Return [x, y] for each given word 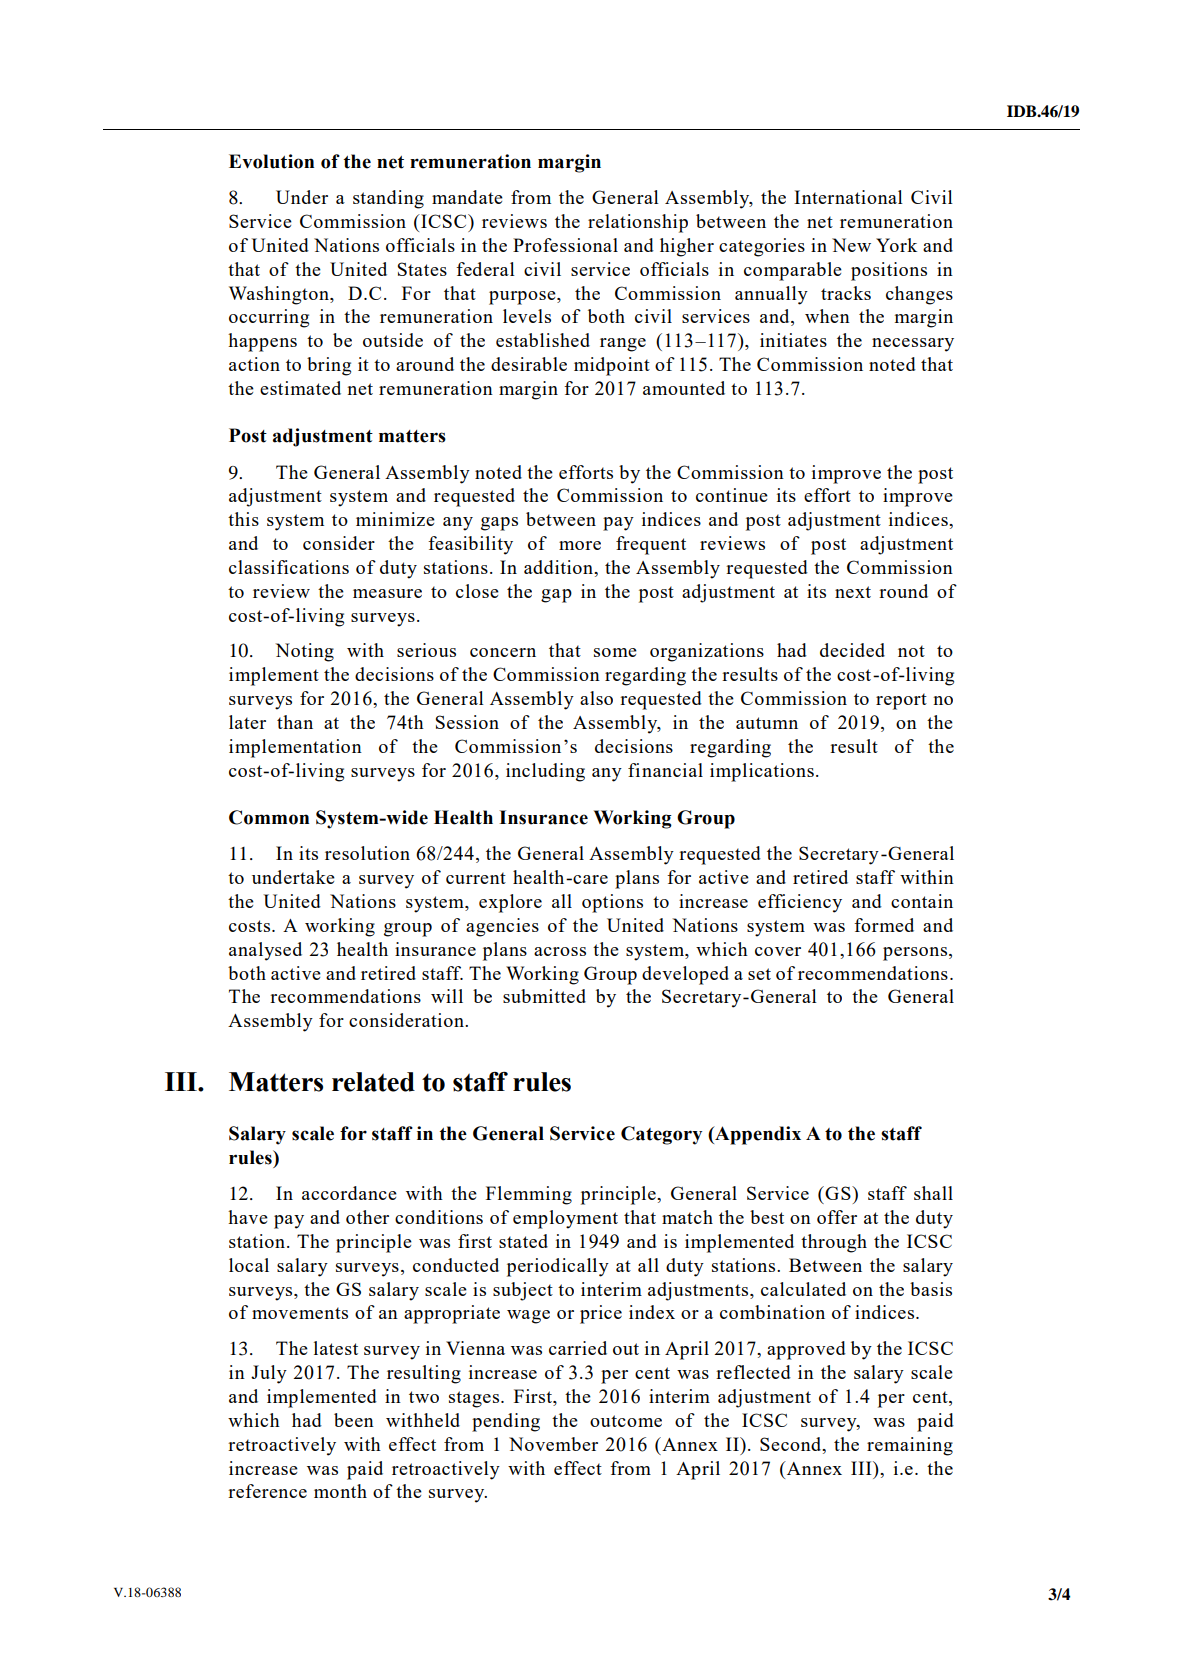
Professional [565, 245]
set [759, 974]
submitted [544, 996]
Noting [304, 652]
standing [388, 199]
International [848, 197]
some [615, 652]
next [853, 592]
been [354, 1420]
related [373, 1082]
